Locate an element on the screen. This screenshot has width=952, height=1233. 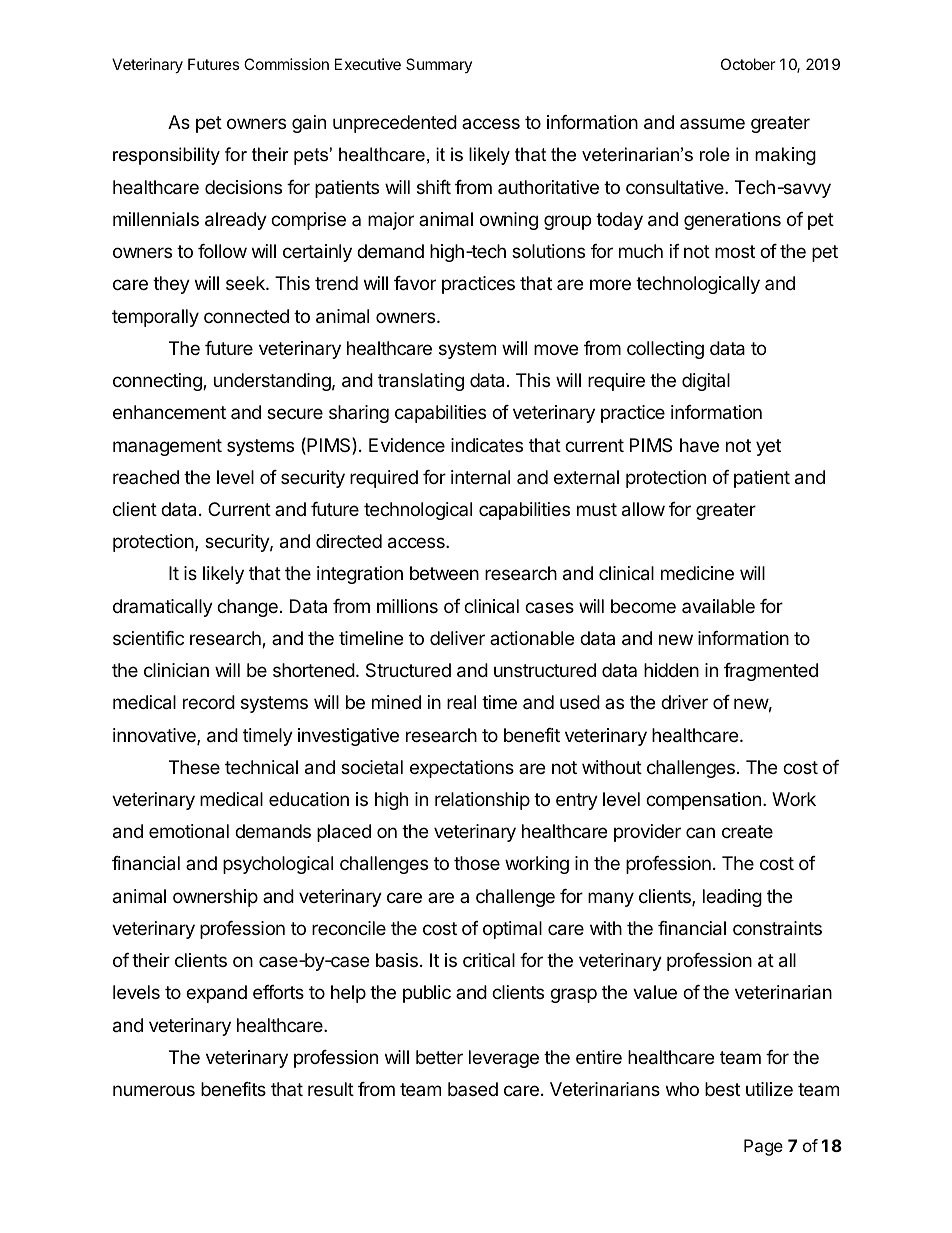
management is located at coordinates (167, 447).
